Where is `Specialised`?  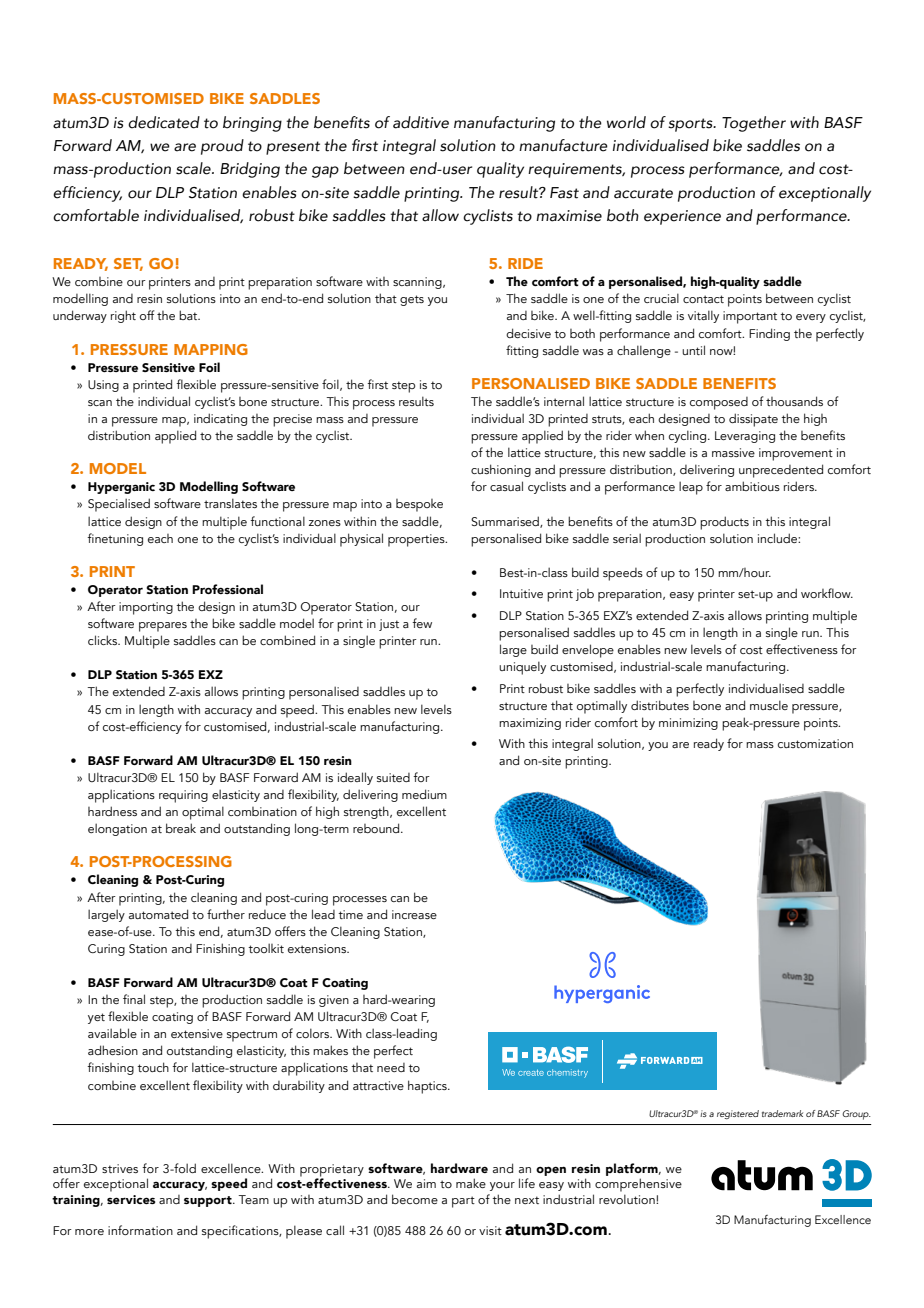 Specialised is located at coordinates (119, 505).
